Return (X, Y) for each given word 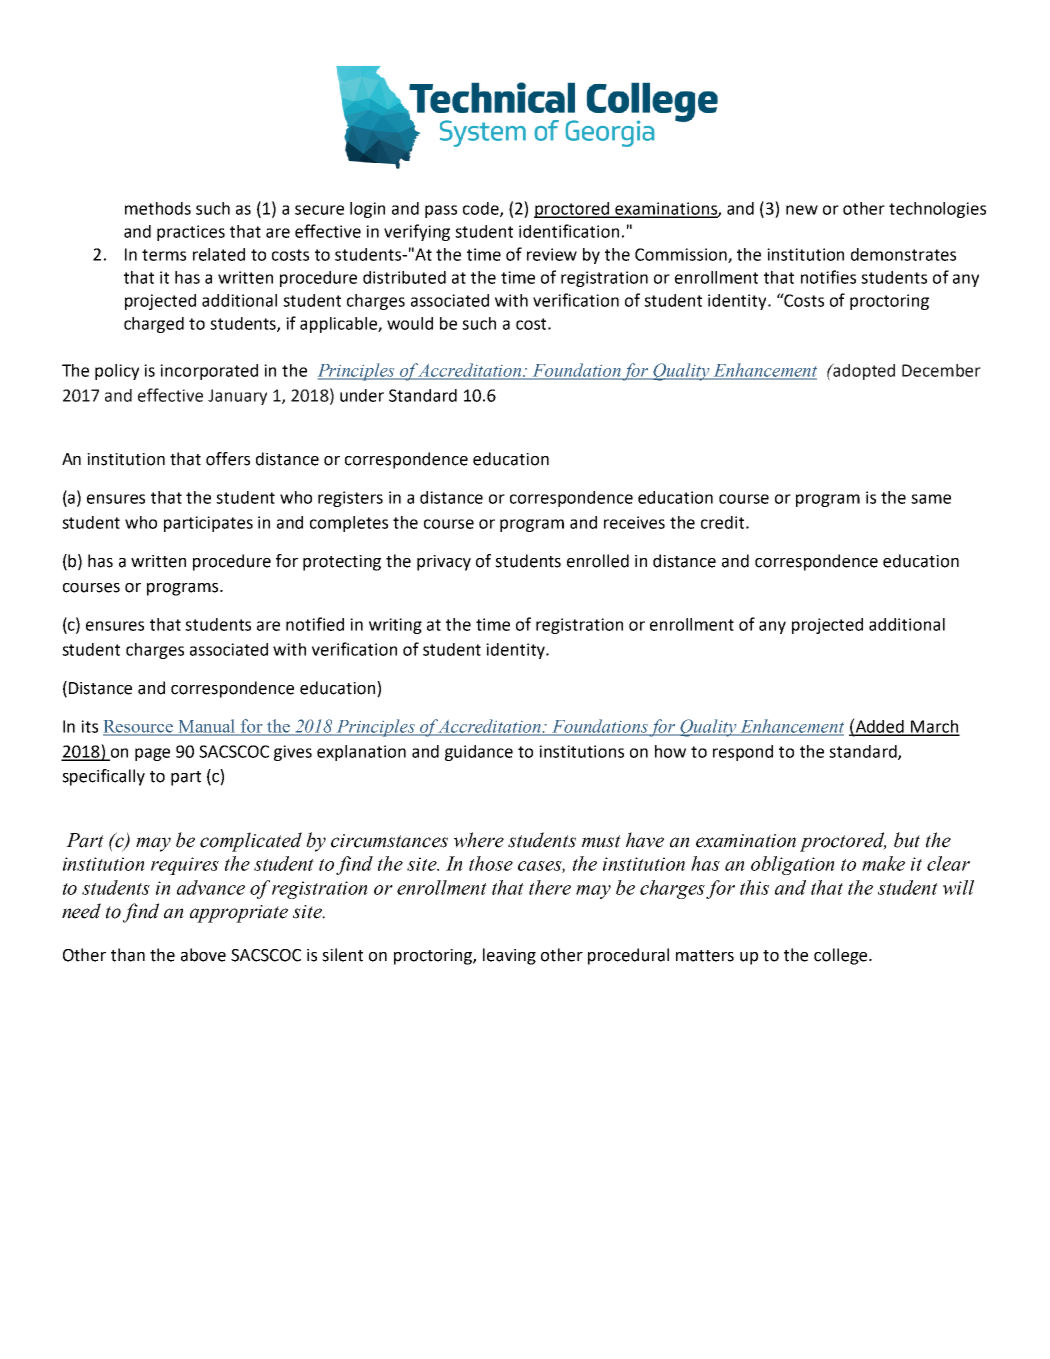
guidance (479, 753)
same (931, 499)
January (237, 397)
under (362, 395)
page (152, 754)
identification (569, 231)
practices (191, 233)
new (802, 210)
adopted (863, 371)
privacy (444, 563)
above (203, 955)
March (934, 727)
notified (315, 624)
